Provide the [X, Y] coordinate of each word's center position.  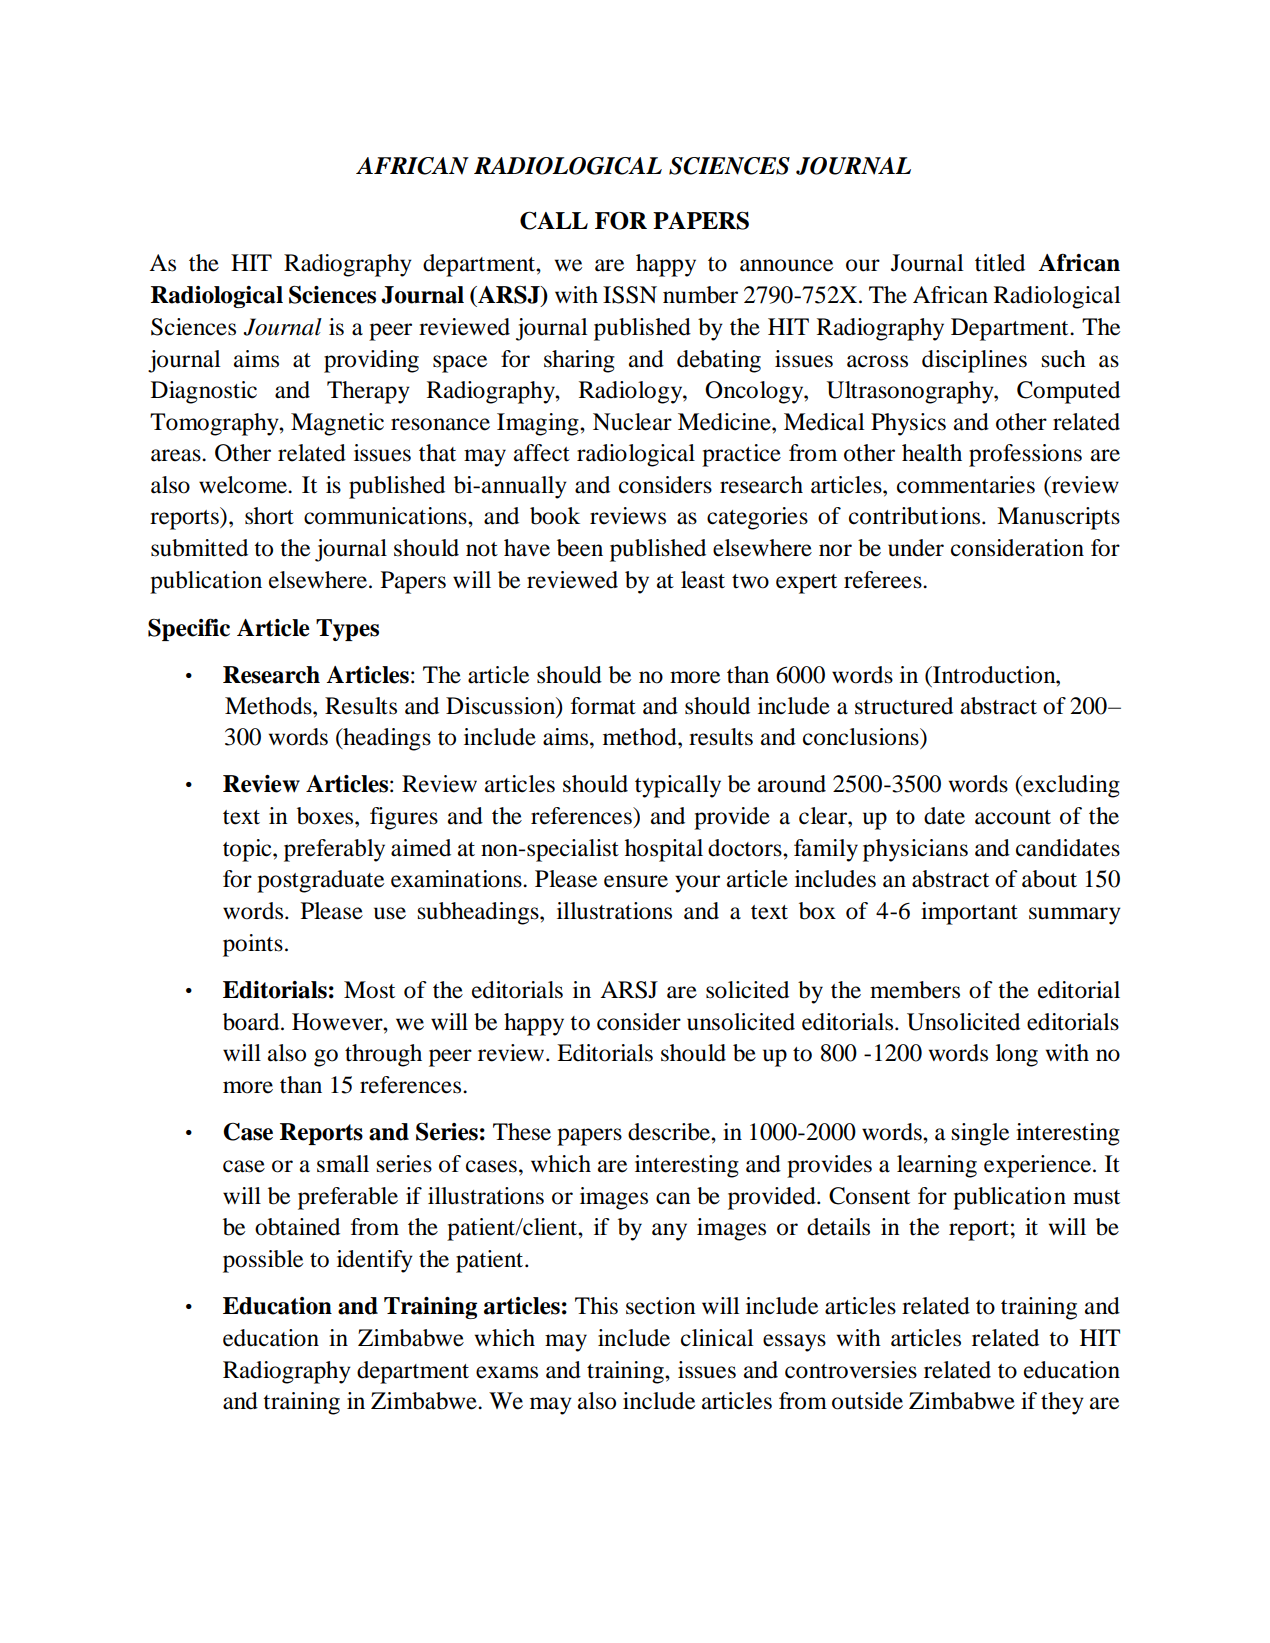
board [252, 1022]
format [603, 706]
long [1017, 1055]
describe [670, 1132]
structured [904, 706]
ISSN [630, 295]
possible [263, 1261]
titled [1000, 263]
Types [347, 630]
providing [371, 361]
